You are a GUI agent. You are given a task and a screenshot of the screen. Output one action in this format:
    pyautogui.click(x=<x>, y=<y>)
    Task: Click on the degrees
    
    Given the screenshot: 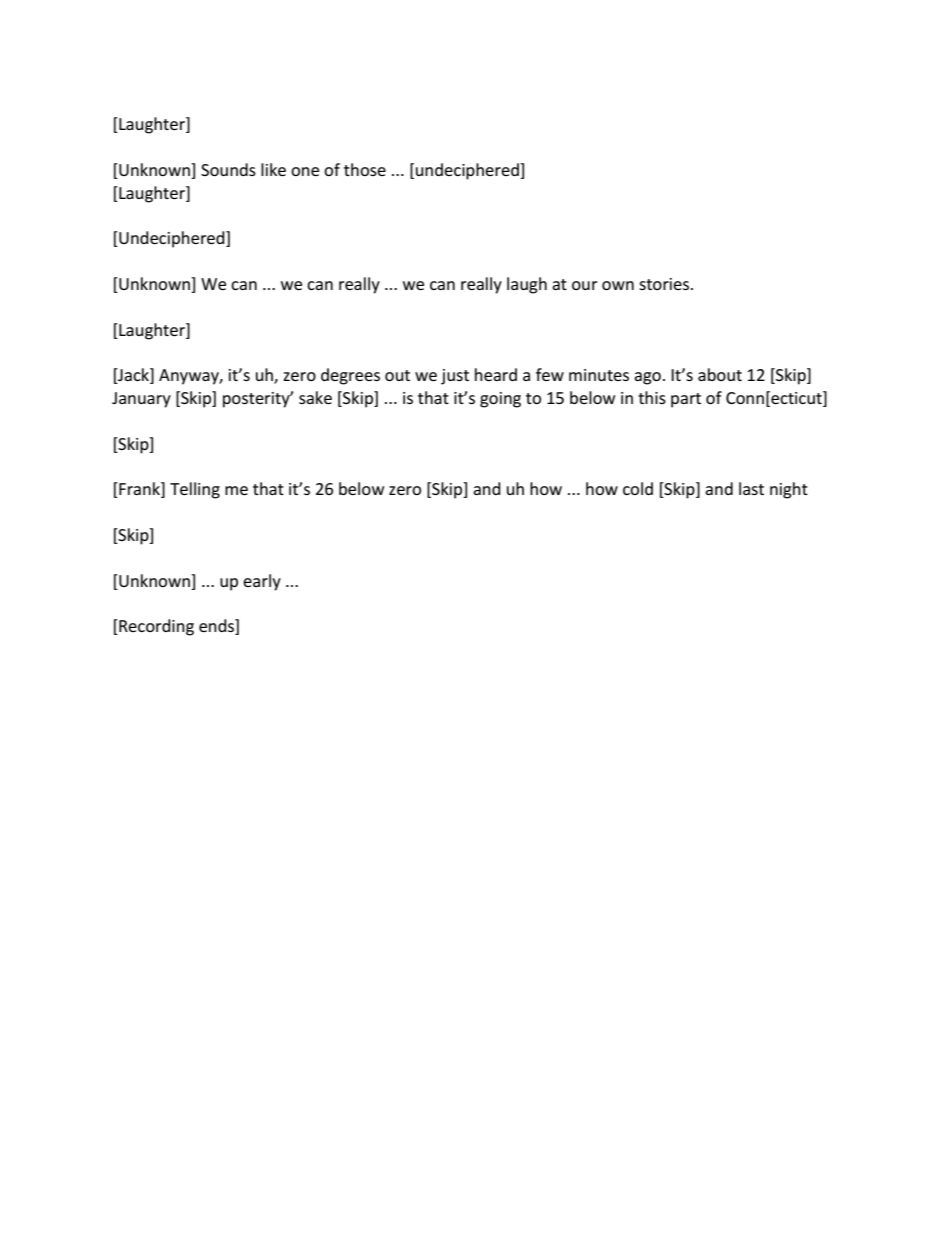 What is the action you would take?
    pyautogui.click(x=350, y=376)
